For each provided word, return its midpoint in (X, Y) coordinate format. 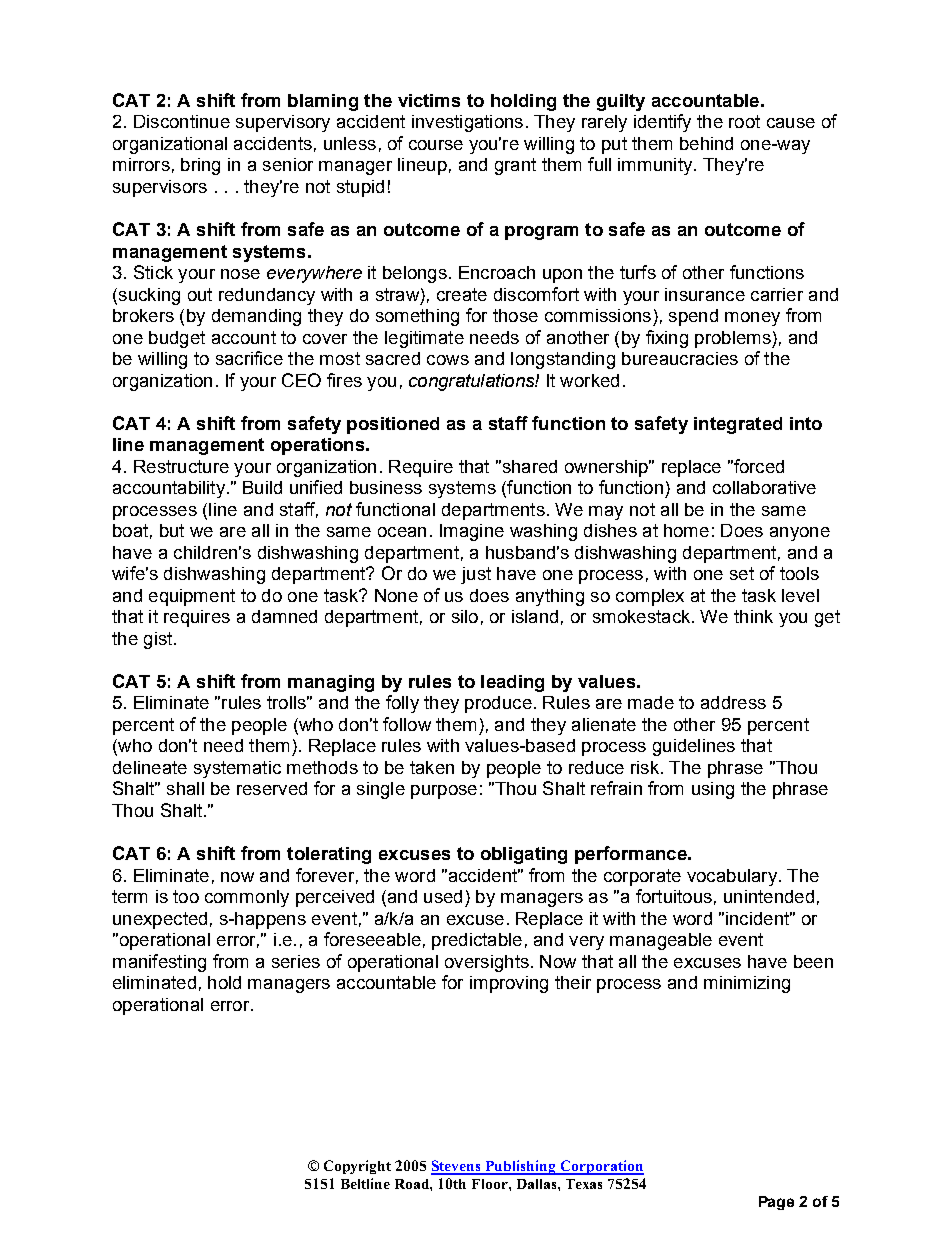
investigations (467, 123)
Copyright (357, 1167)
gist (159, 640)
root (744, 121)
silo (465, 616)
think (753, 616)
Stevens (457, 1167)
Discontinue (182, 121)
